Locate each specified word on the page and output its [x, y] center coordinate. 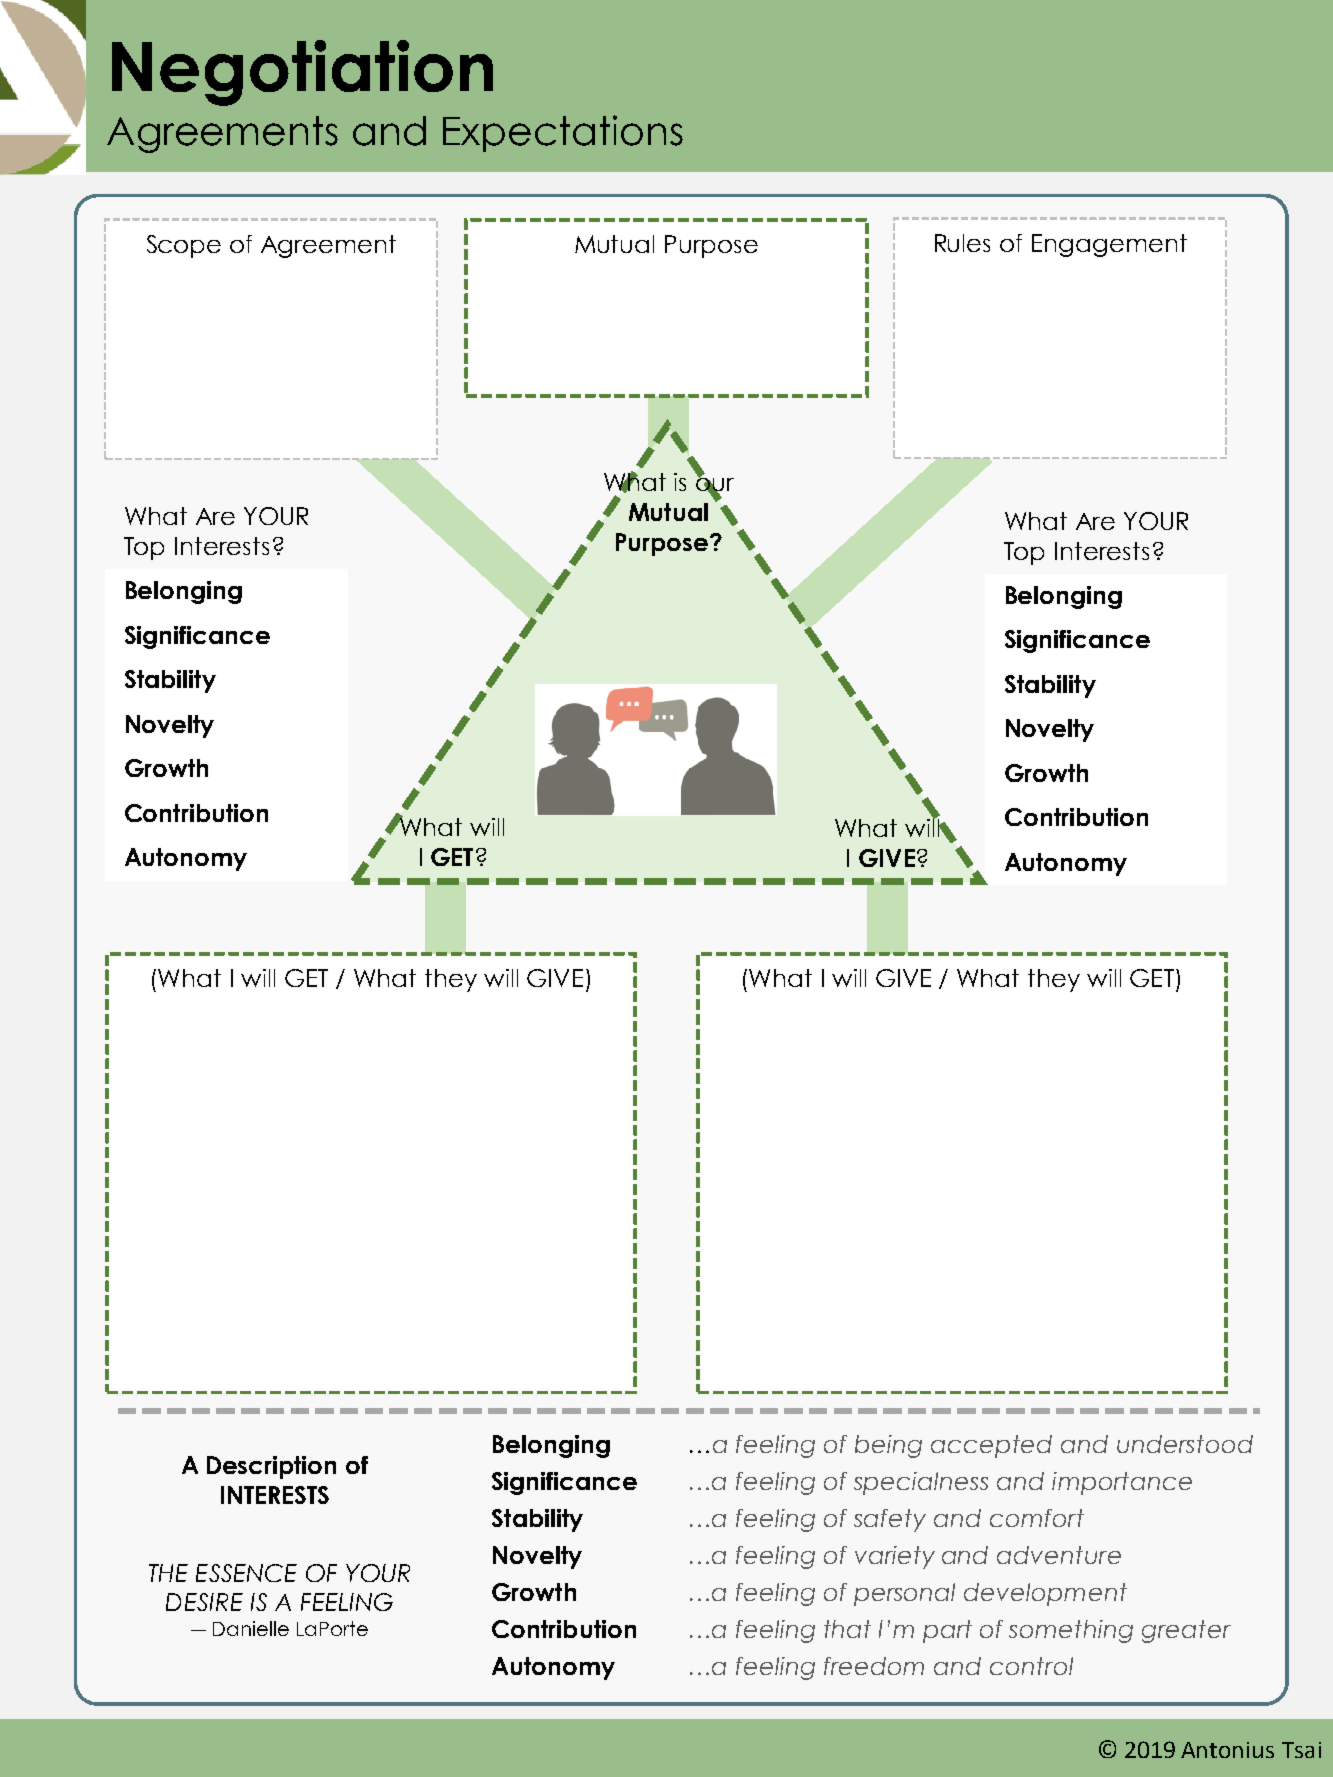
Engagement [1109, 245]
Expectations [563, 133]
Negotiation [302, 73]
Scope [184, 246]
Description [271, 1467]
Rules [962, 243]
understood [1185, 1444]
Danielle [251, 1628]
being [888, 1446]
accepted [991, 1446]
